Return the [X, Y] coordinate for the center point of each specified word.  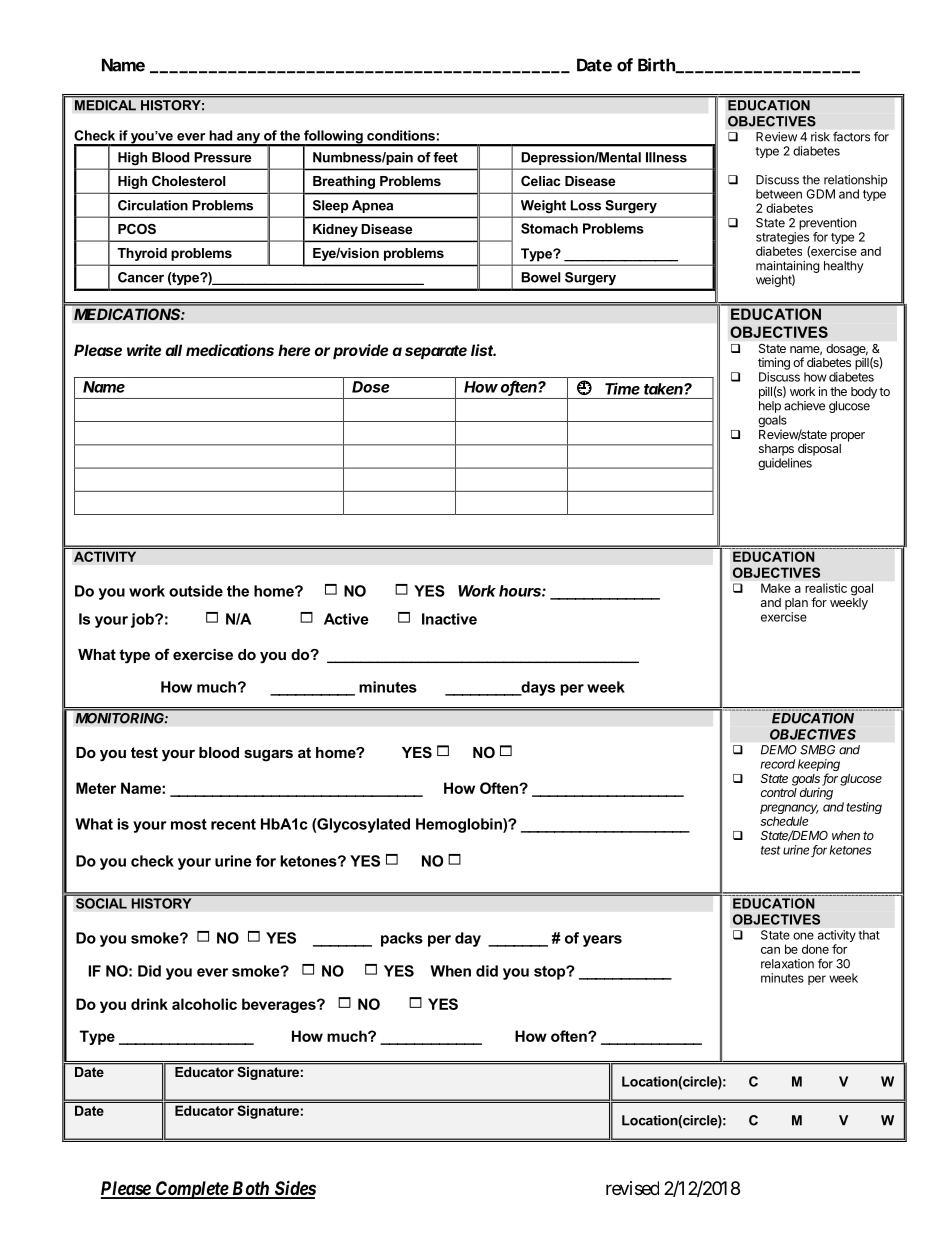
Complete [191, 1190]
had [220, 135]
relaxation [787, 964]
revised [632, 1188]
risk [820, 137]
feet [445, 157]
